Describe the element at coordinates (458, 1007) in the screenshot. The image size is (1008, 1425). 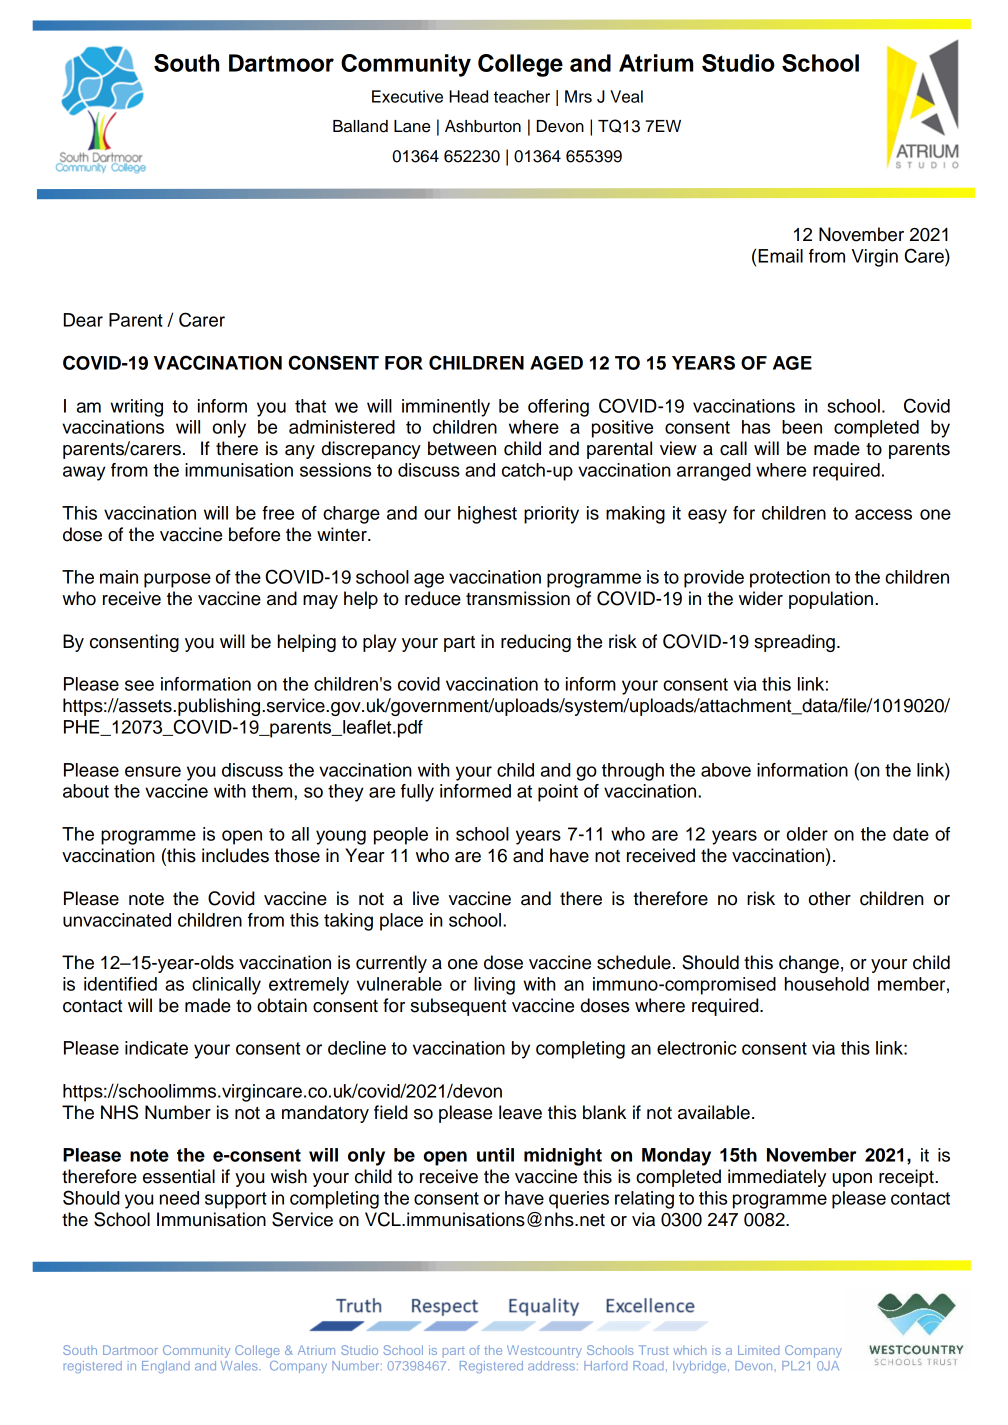
I see `subsequent` at that location.
